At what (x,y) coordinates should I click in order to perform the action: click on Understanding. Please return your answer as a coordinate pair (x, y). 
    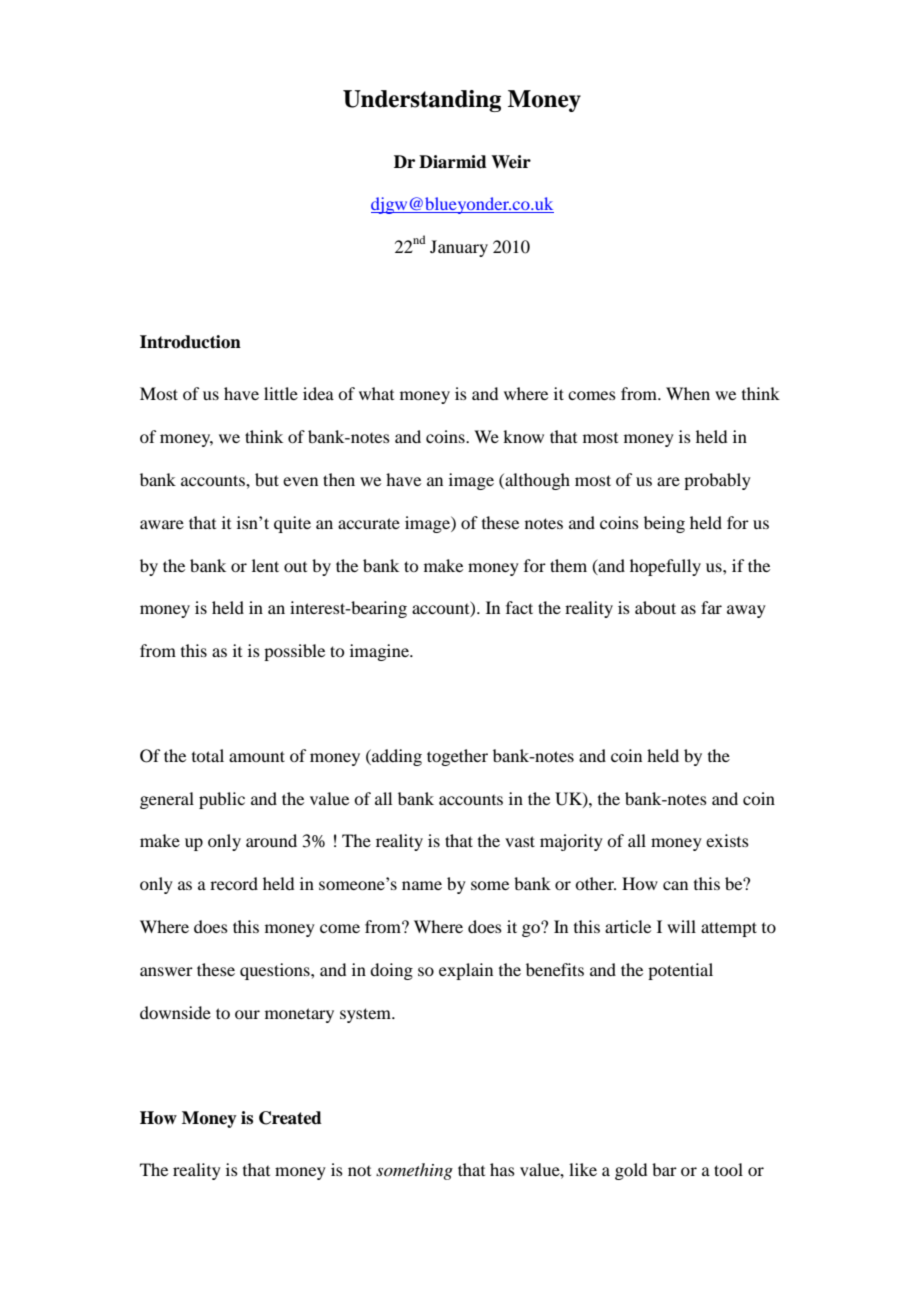
    Looking at the image, I should click on (422, 101).
